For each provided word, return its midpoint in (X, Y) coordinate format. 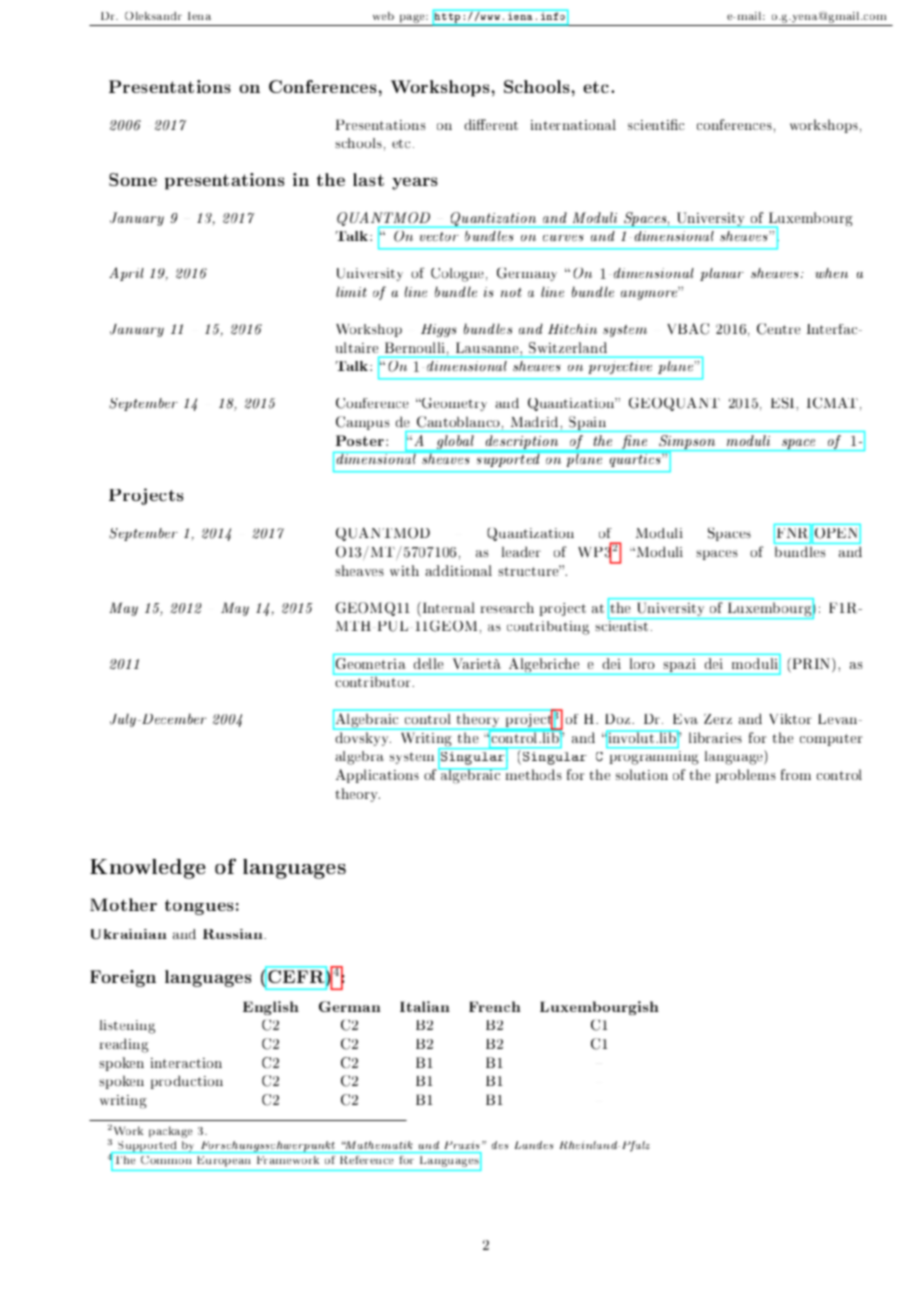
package (170, 1132)
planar (722, 274)
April (126, 274)
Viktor (790, 718)
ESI (784, 403)
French (494, 1006)
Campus (362, 423)
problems (746, 776)
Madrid (534, 422)
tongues (199, 907)
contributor (373, 680)
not (511, 292)
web (383, 16)
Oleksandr (153, 16)
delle (428, 663)
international (573, 124)
